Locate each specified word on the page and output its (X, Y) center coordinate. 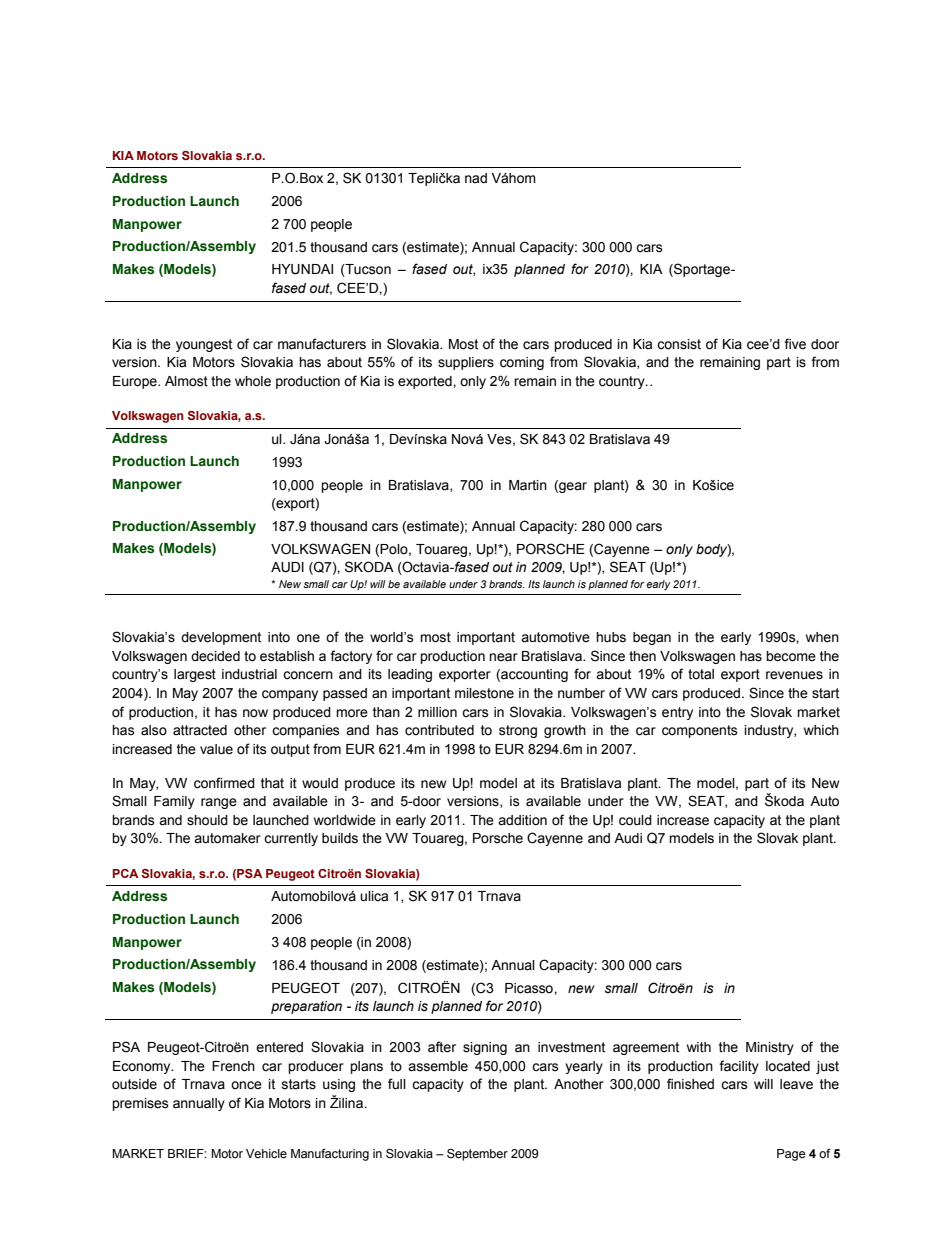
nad (476, 178)
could (635, 820)
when (822, 637)
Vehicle (266, 1154)
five (795, 344)
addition (522, 820)
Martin (528, 485)
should (207, 820)
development (221, 638)
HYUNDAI (302, 269)
